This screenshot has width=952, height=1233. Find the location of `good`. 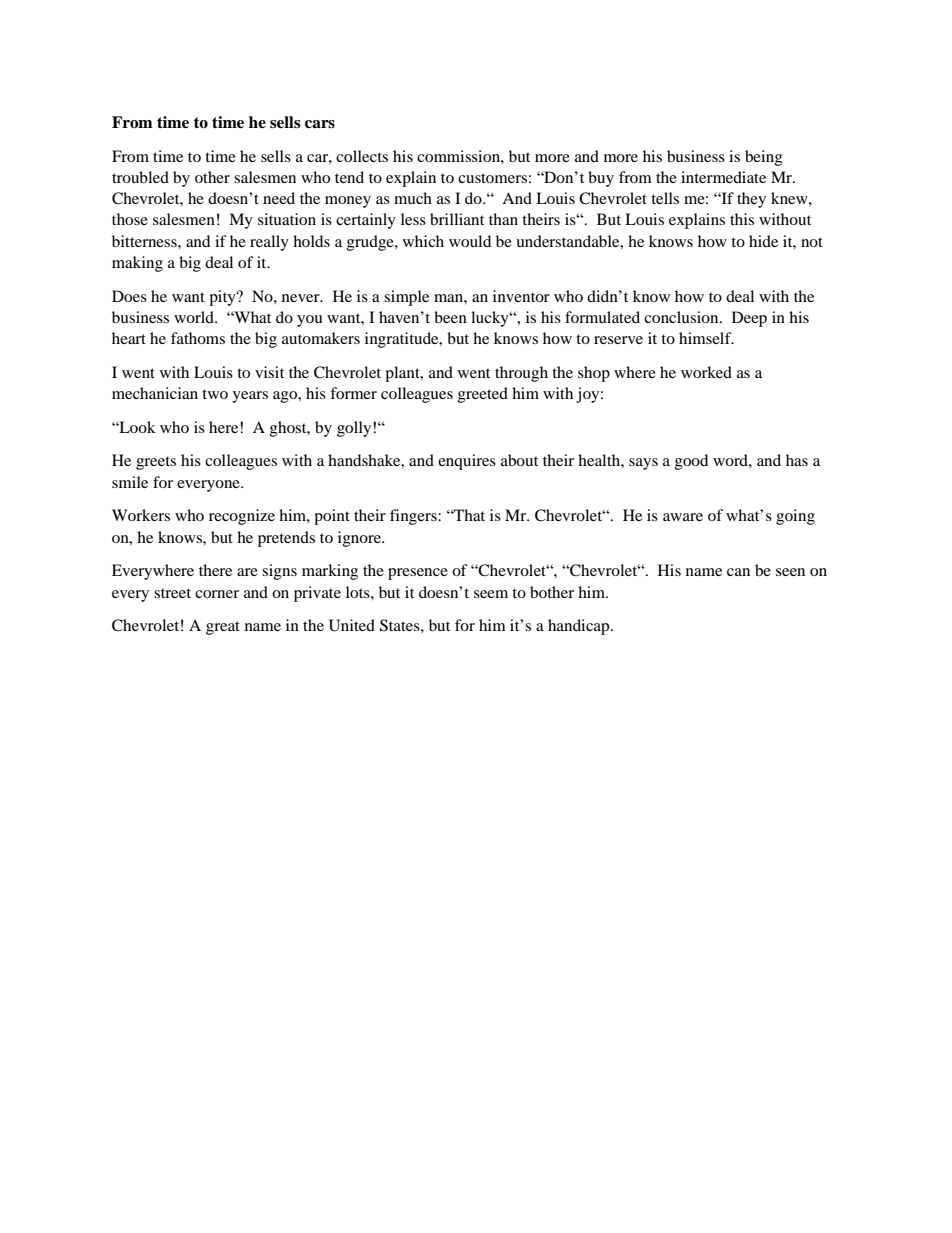

good is located at coordinates (691, 462).
